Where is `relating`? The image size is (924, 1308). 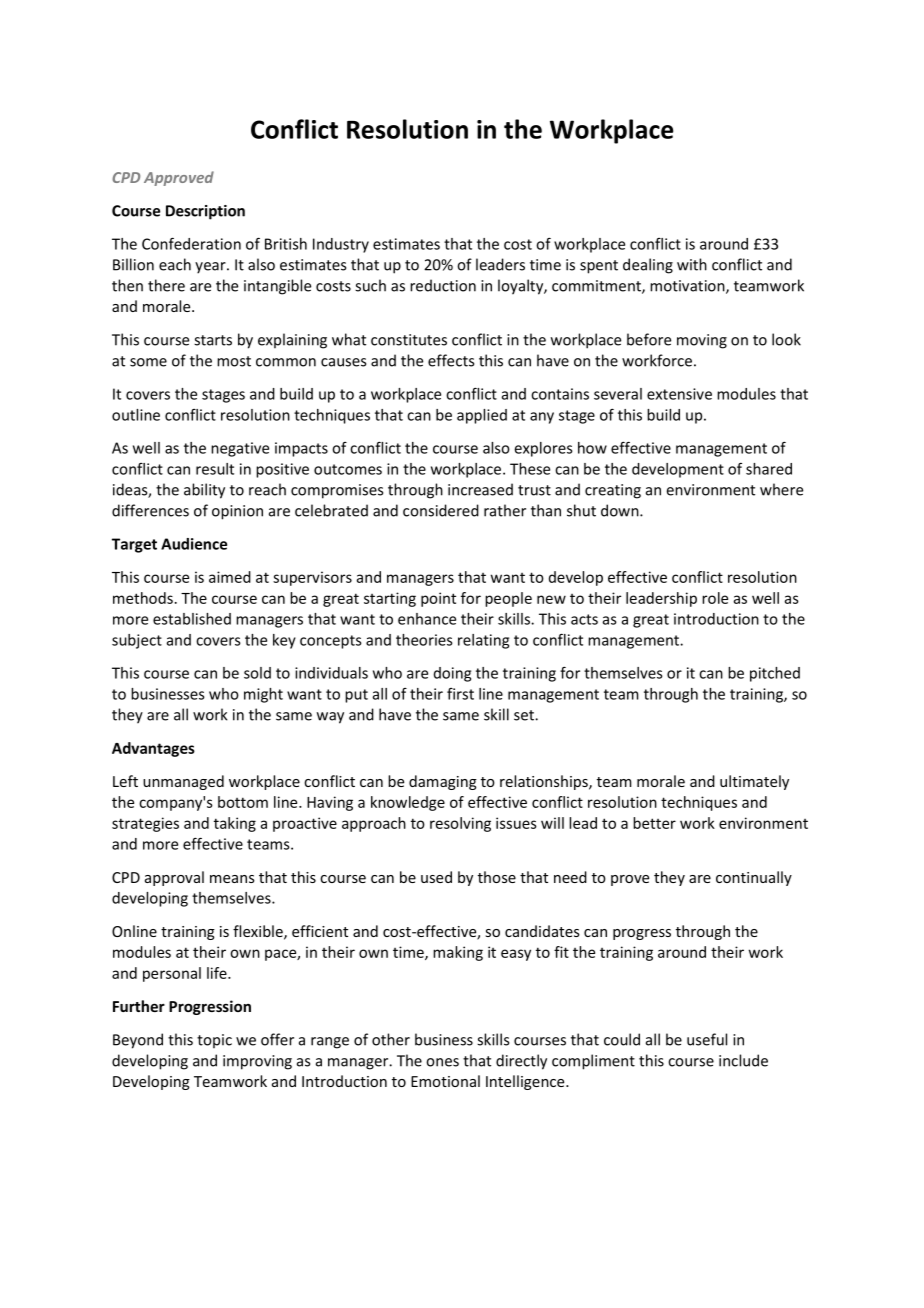
relating is located at coordinates (483, 641).
